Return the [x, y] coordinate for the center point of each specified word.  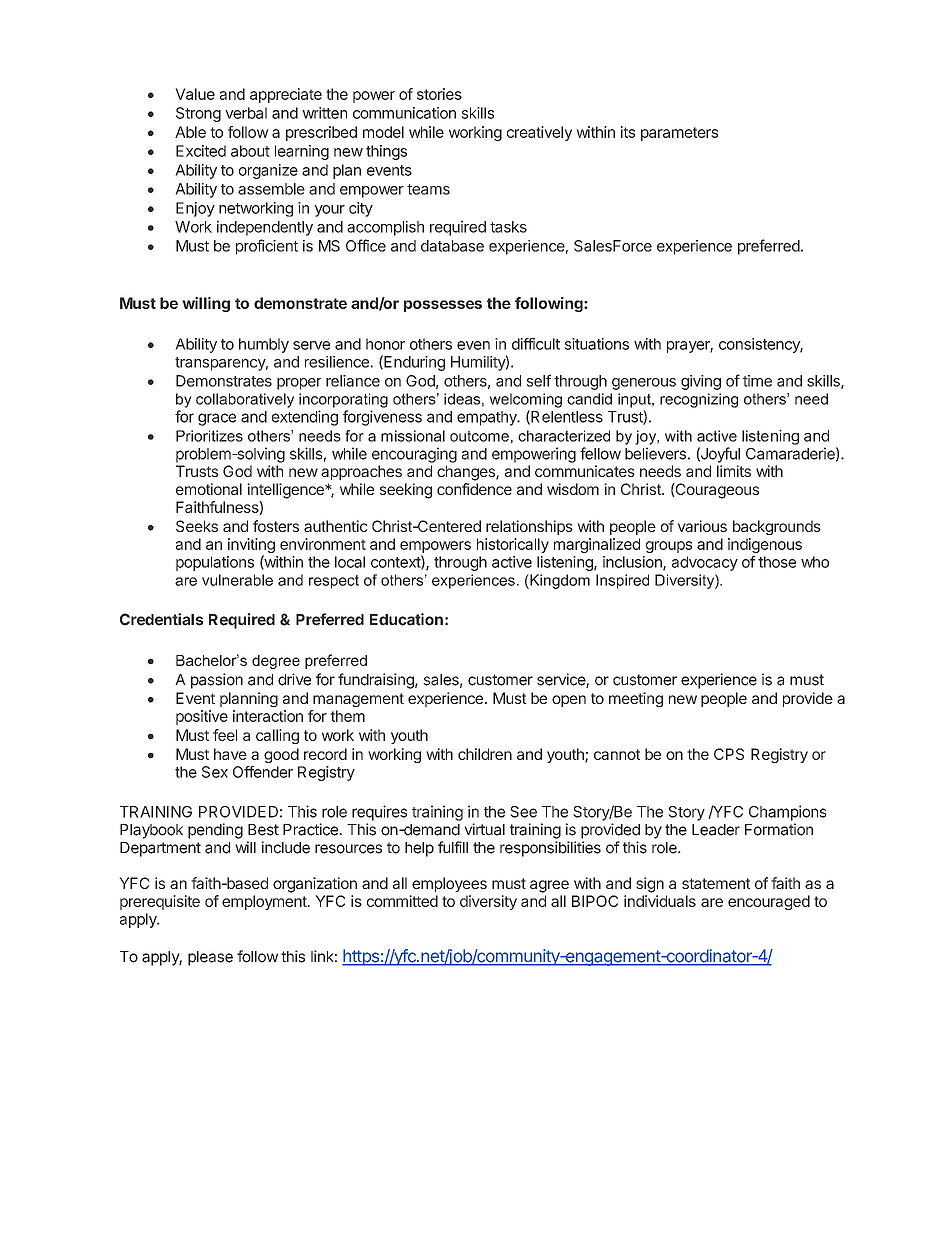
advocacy [705, 563]
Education [406, 619]
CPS [729, 754]
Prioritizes [209, 436]
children [485, 754]
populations [215, 563]
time [757, 381]
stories [439, 94]
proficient [267, 247]
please [210, 958]
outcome [479, 436]
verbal [246, 113]
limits [734, 471]
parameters [679, 134]
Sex [215, 772]
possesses [443, 306]
